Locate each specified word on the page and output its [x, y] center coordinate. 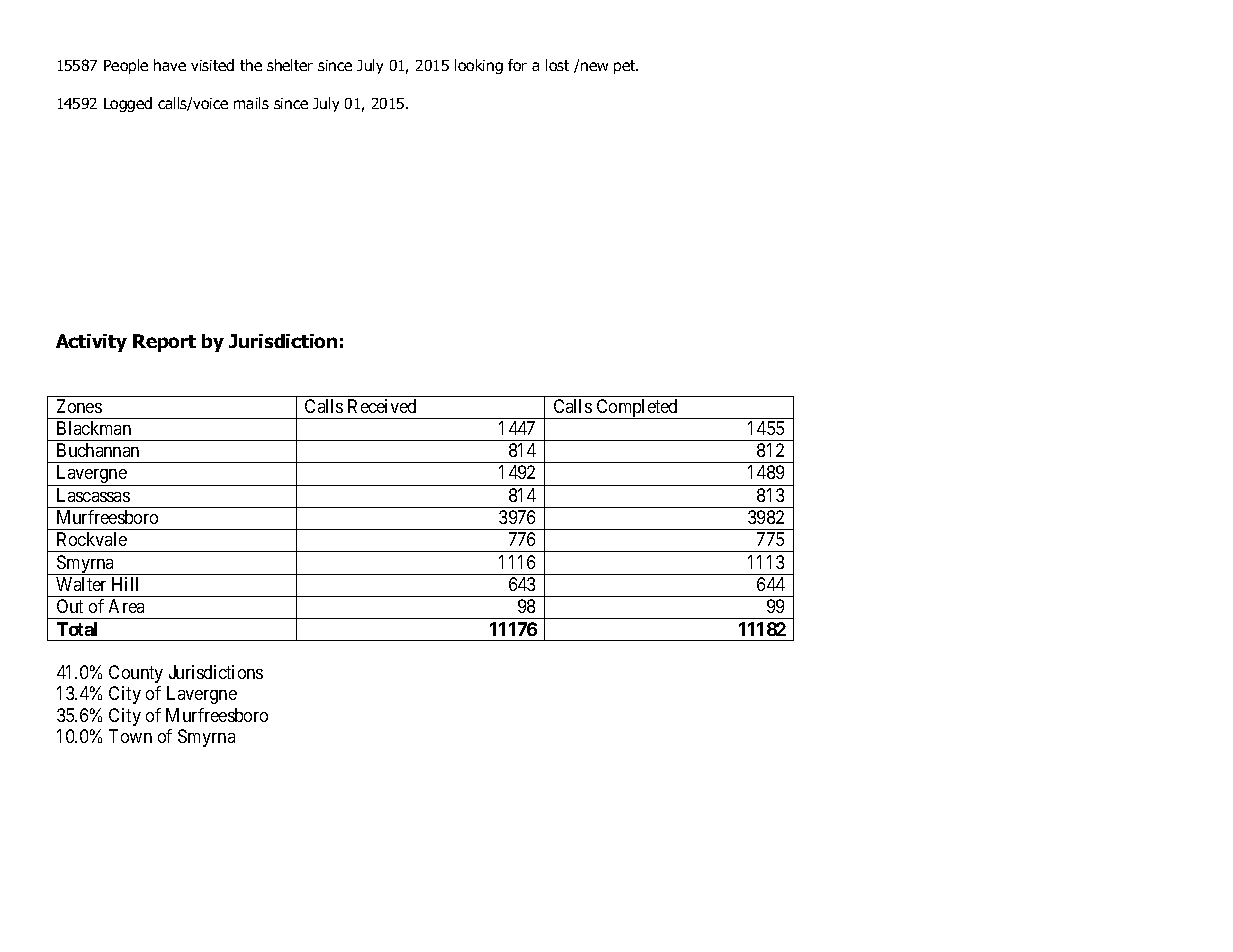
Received [382, 406]
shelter [290, 65]
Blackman [94, 428]
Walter [81, 584]
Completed [637, 409]
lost [557, 65]
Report [164, 343]
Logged [128, 104]
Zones [79, 406]
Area [126, 606]
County [136, 674]
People [126, 66]
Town [130, 736]
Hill [125, 584]
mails [251, 103]
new [594, 66]
